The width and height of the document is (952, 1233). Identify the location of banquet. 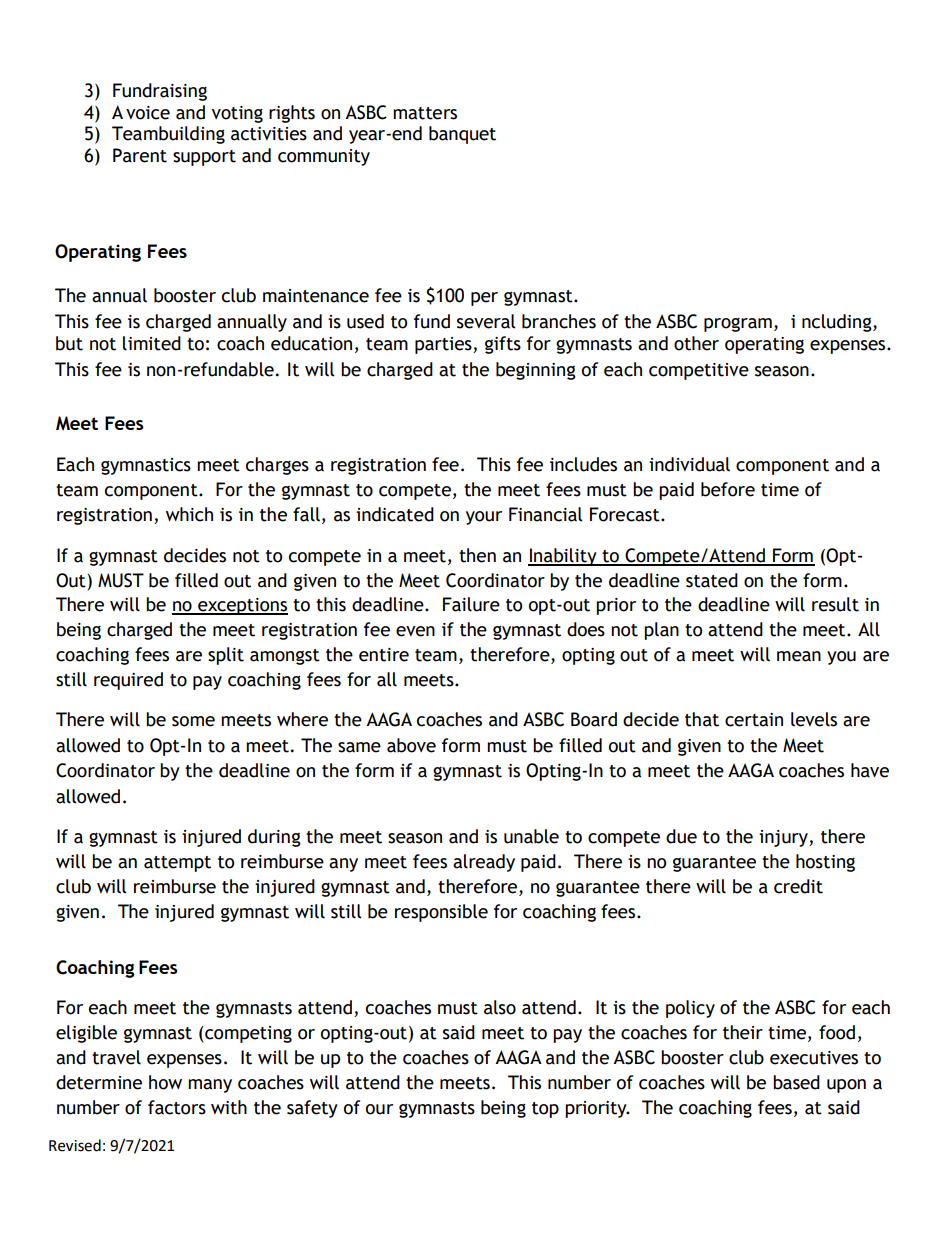
(462, 135).
